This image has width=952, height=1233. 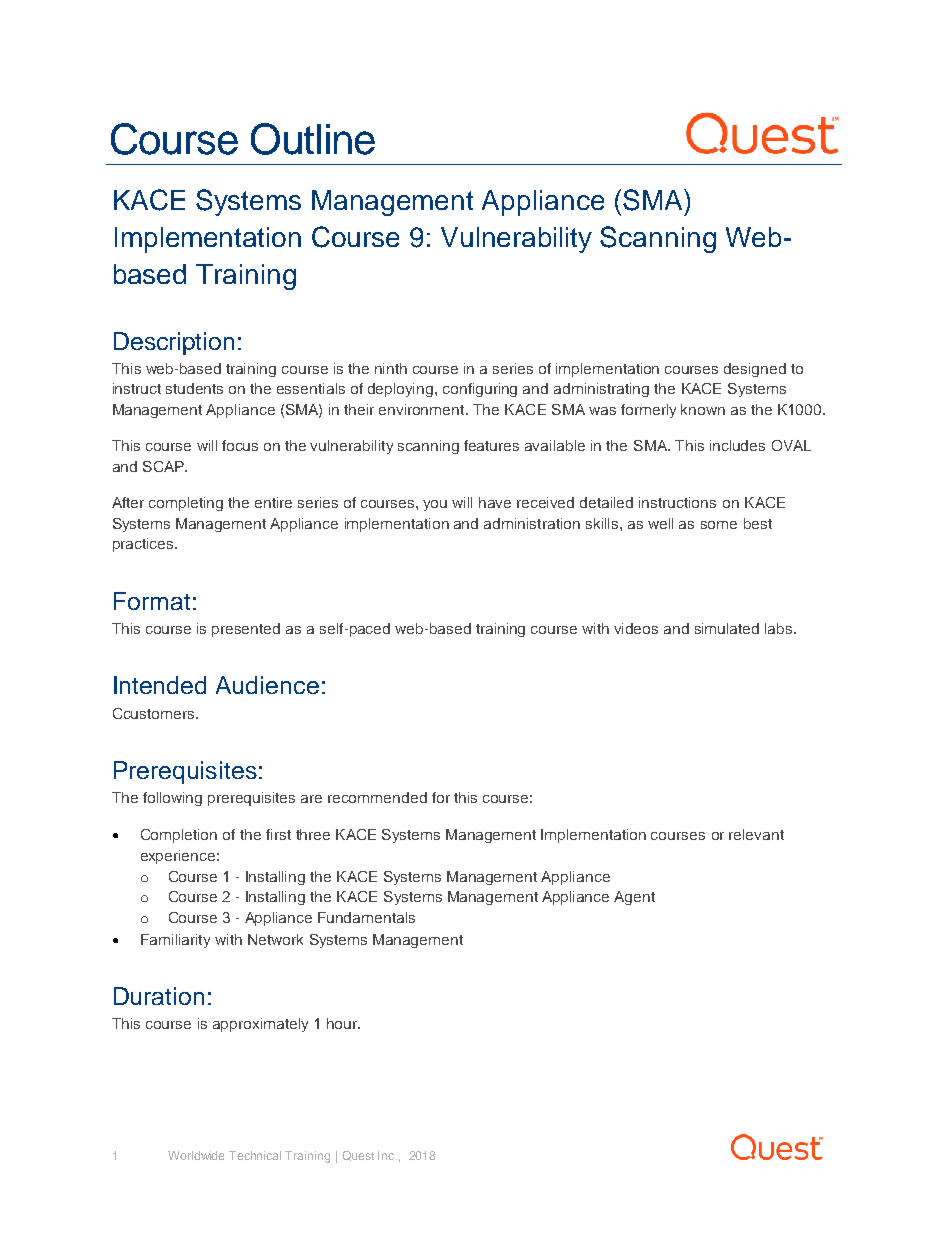 What do you see at coordinates (366, 917) in the image?
I see `Fundamentals` at bounding box center [366, 917].
